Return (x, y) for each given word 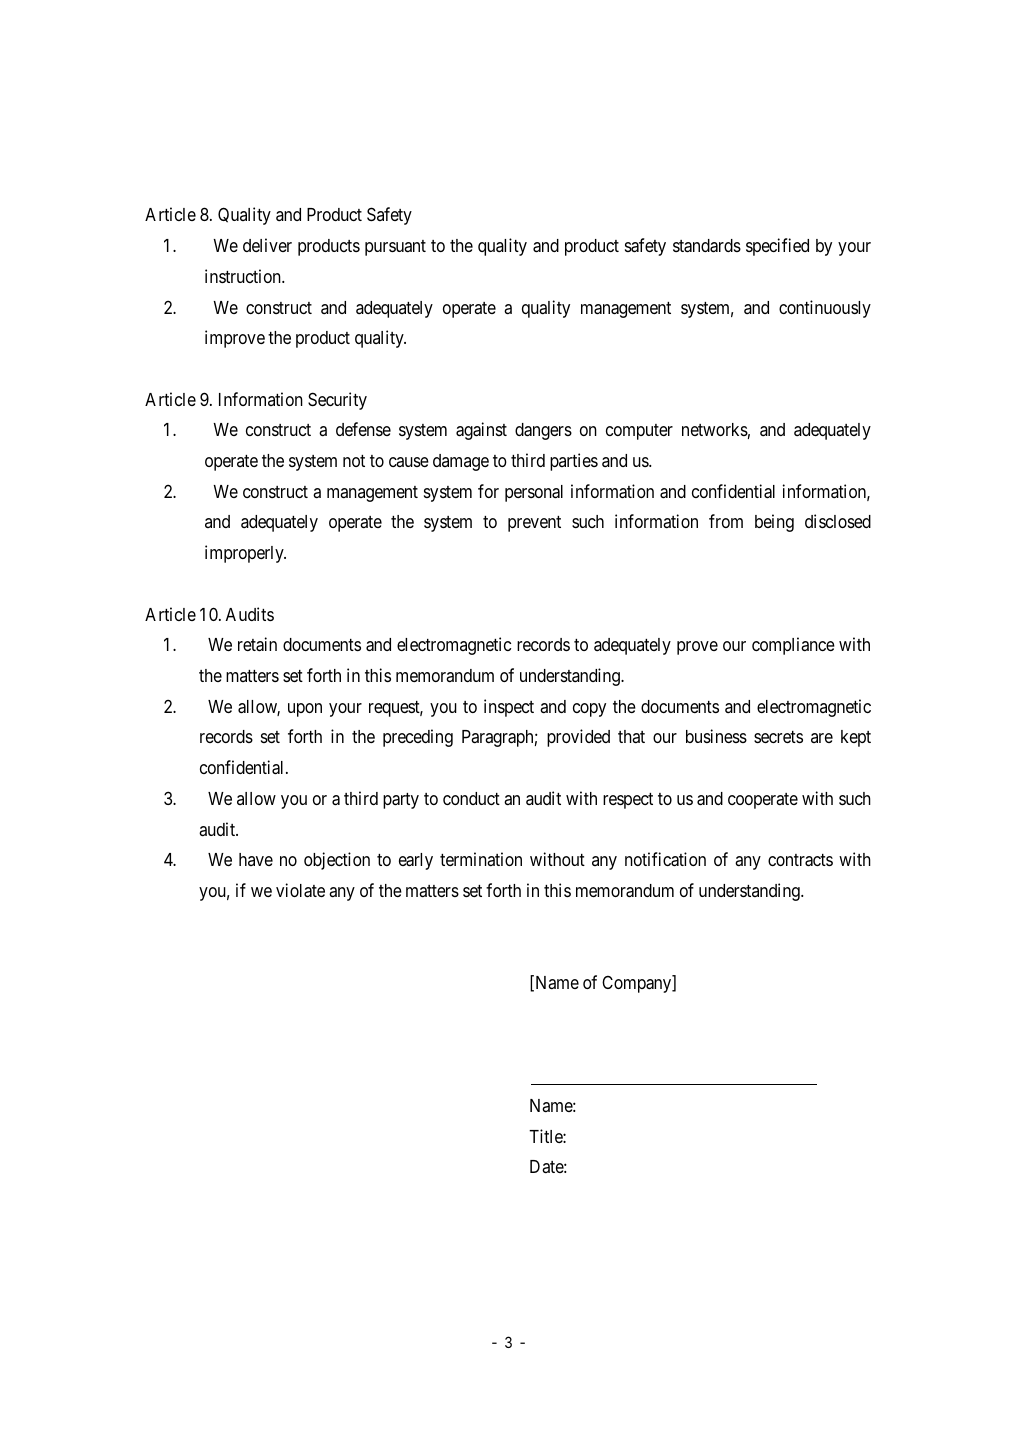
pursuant (395, 248)
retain (257, 644)
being (774, 523)
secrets (778, 737)
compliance (793, 646)
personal (534, 493)
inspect (509, 708)
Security (337, 401)
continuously (825, 309)
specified (777, 247)
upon (305, 710)
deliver (267, 245)
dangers (543, 431)
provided (578, 738)
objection (337, 861)
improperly (245, 554)
